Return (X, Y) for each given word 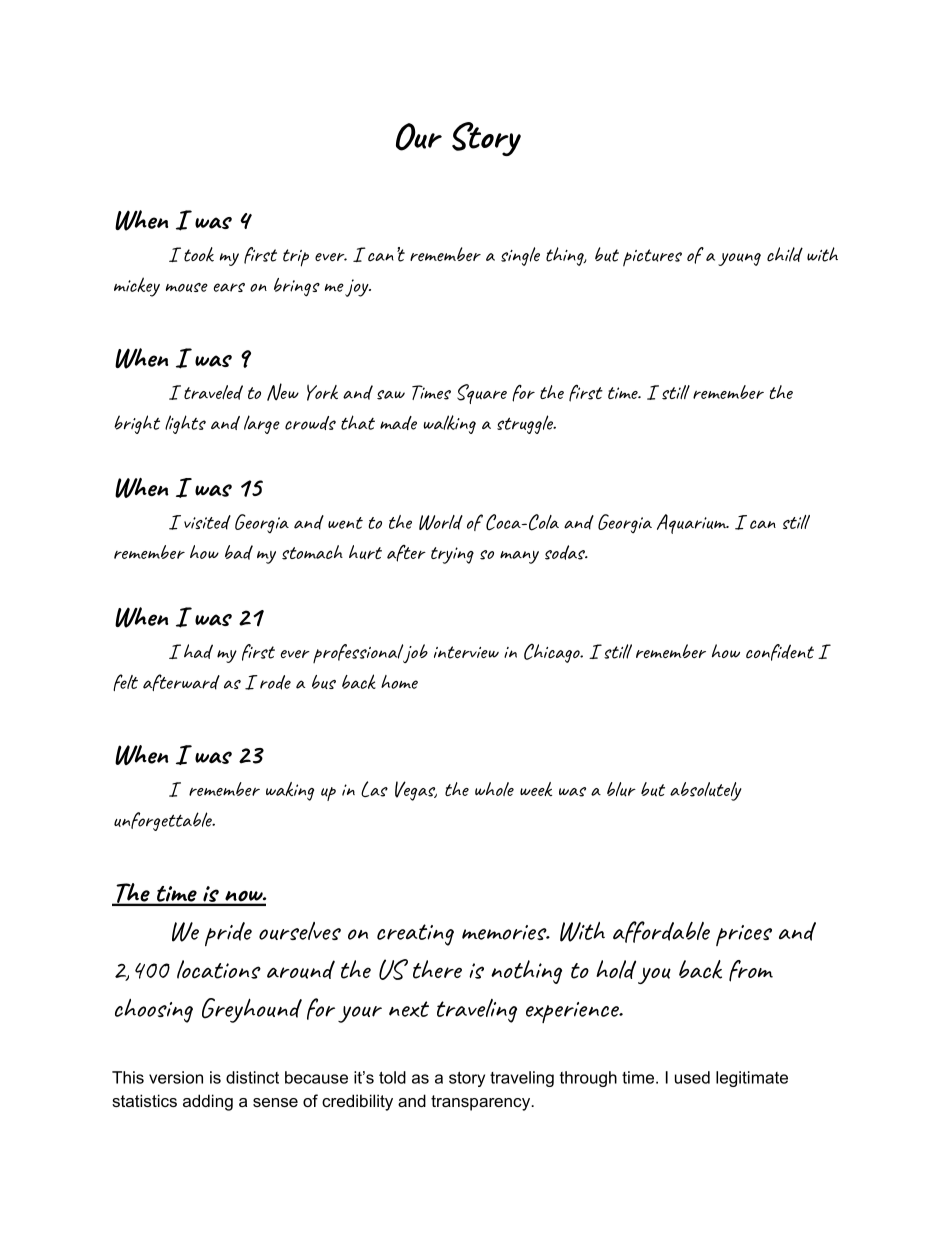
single (520, 256)
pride (228, 934)
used (692, 1077)
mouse (187, 287)
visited (207, 522)
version (176, 1077)
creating (415, 935)
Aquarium (693, 524)
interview (466, 652)
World (441, 522)
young (739, 259)
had (198, 651)
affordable (661, 932)
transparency (482, 1103)
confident (780, 652)
